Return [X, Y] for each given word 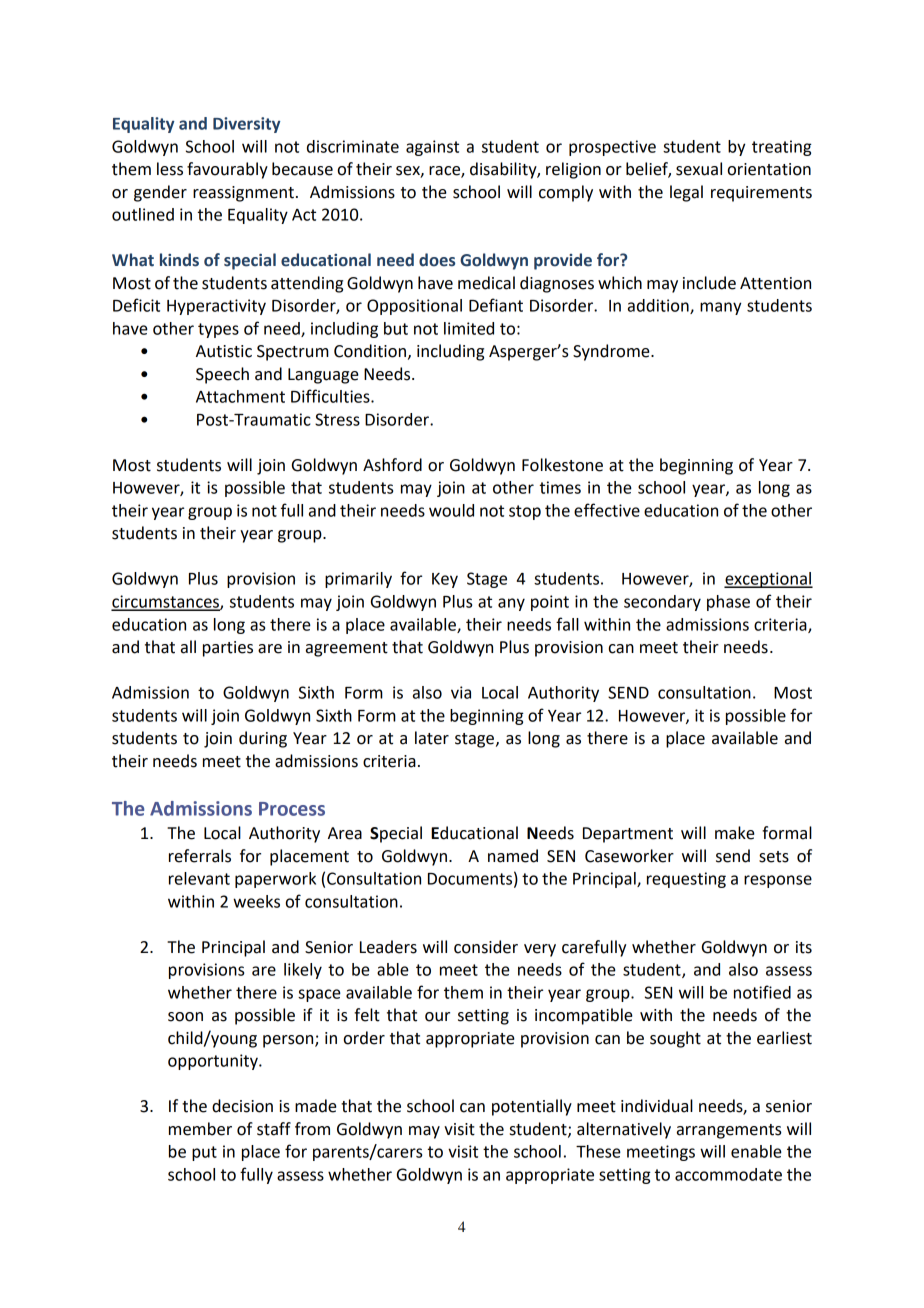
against [432, 148]
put [204, 1153]
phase [728, 603]
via [461, 692]
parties [228, 649]
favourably [227, 170]
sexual [699, 169]
